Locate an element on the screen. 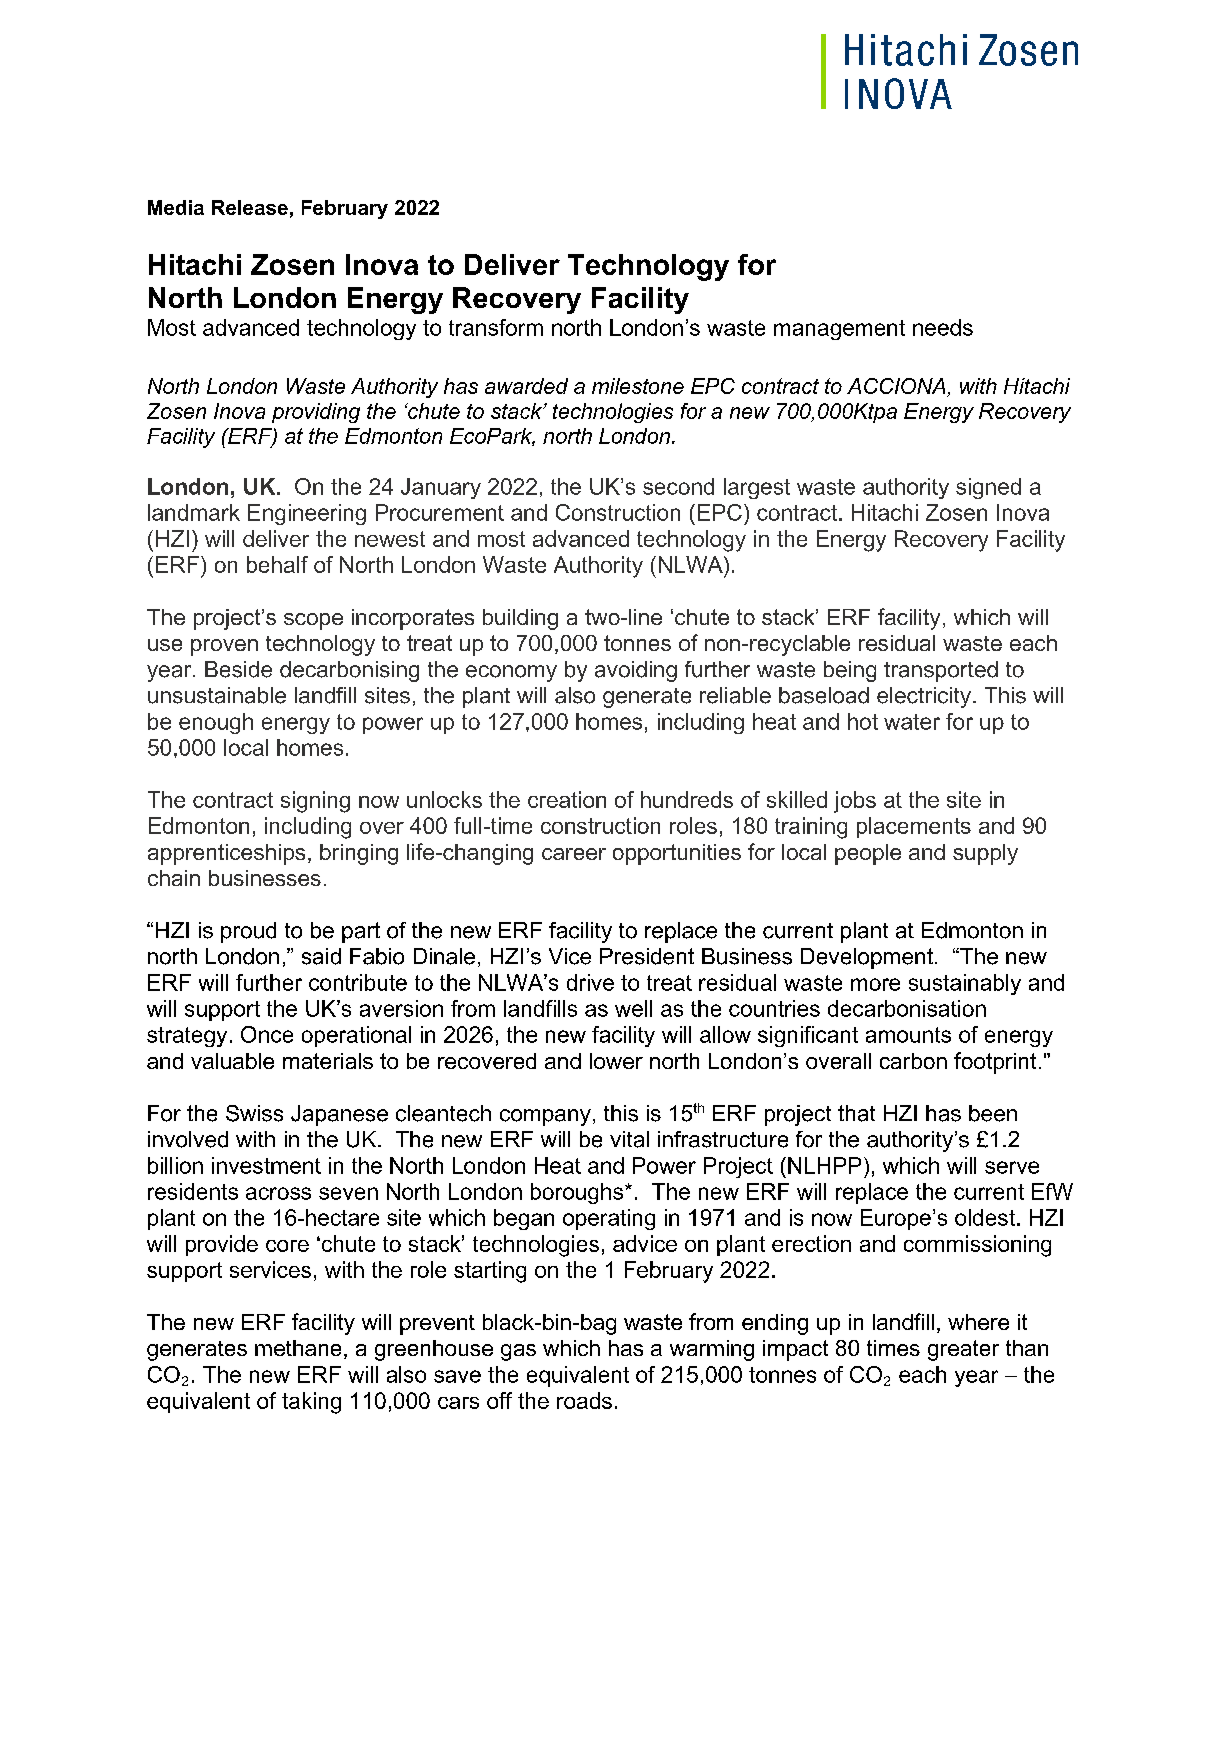 This screenshot has width=1229, height=1738. taking is located at coordinates (311, 1403).
